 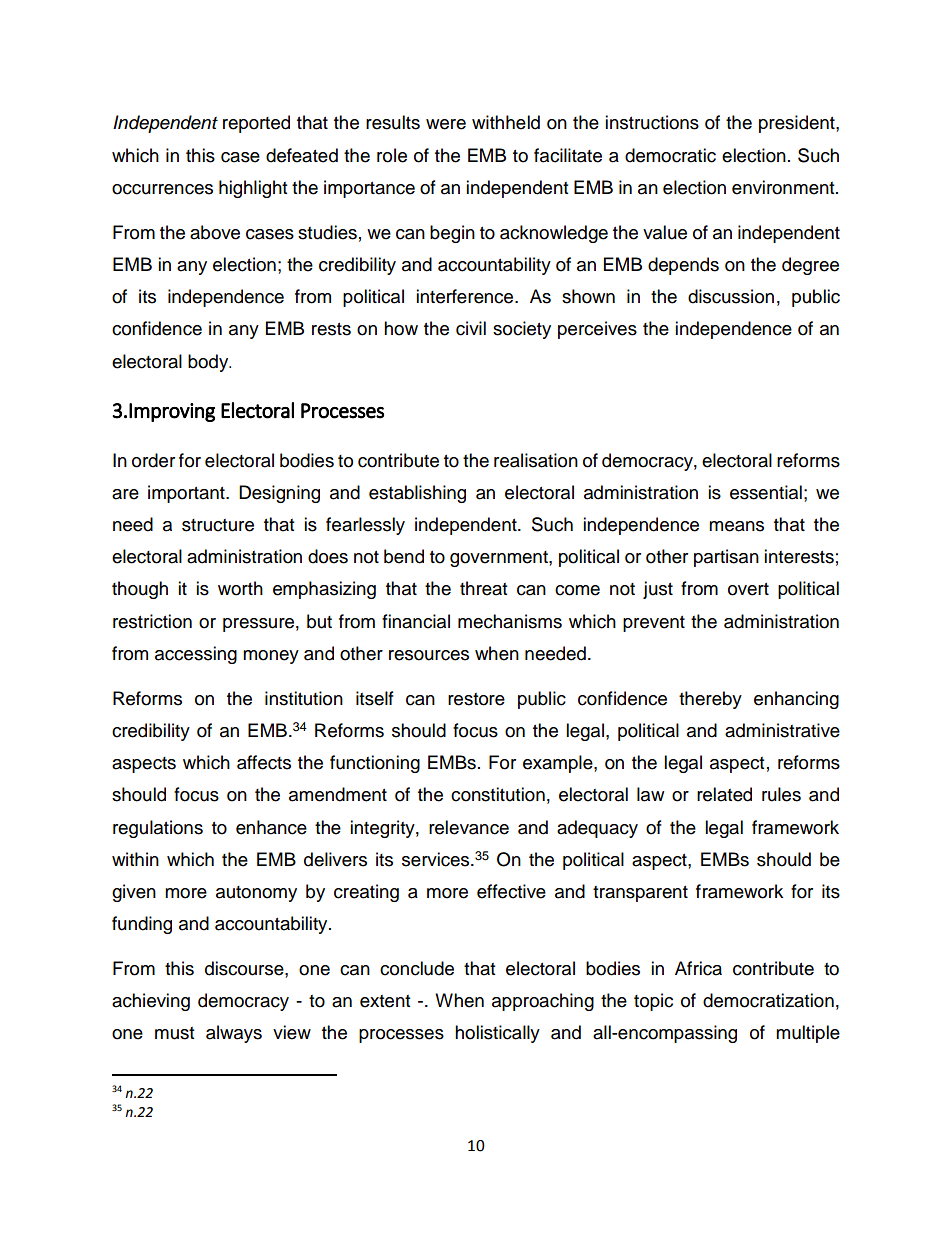 I want to click on constitution, so click(x=498, y=794).
